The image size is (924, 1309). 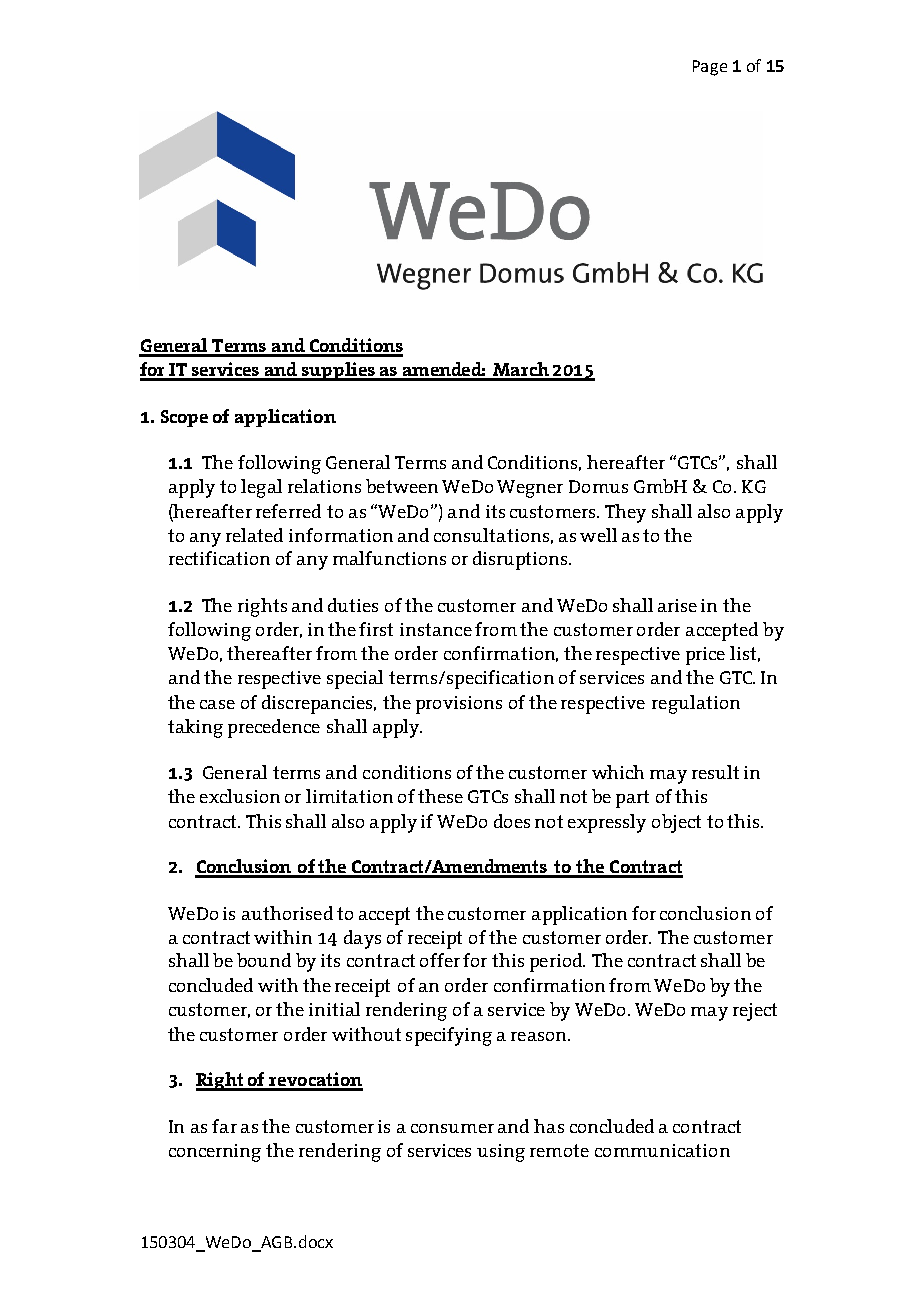 I want to click on object, so click(x=676, y=823).
